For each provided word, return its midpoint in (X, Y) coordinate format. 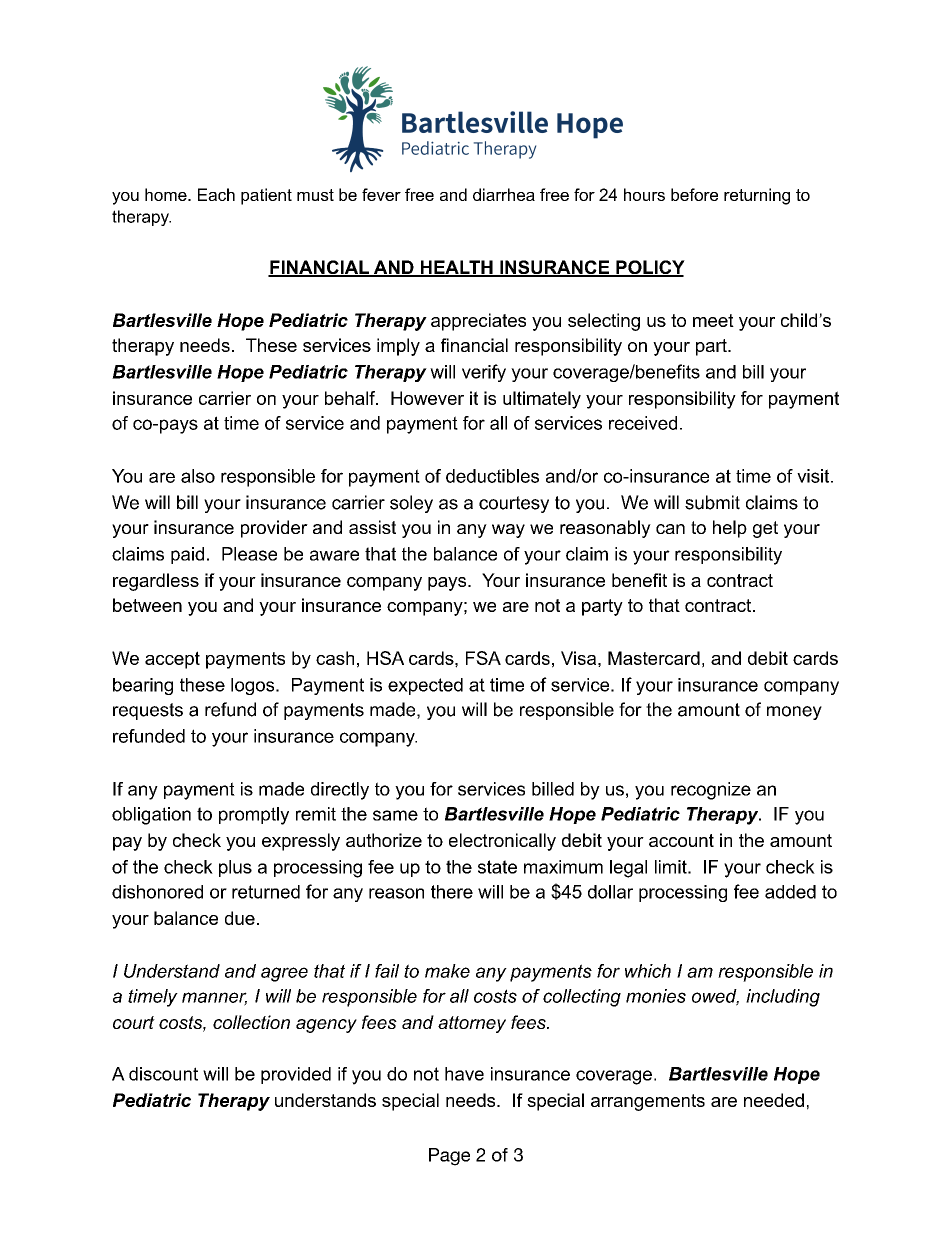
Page (449, 1157)
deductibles (492, 476)
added (790, 892)
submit (712, 502)
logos (254, 686)
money (794, 713)
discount (163, 1074)
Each (216, 194)
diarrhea (504, 194)
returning (757, 196)
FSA (483, 658)
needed (774, 1100)
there (452, 892)
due (240, 918)
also (198, 476)
